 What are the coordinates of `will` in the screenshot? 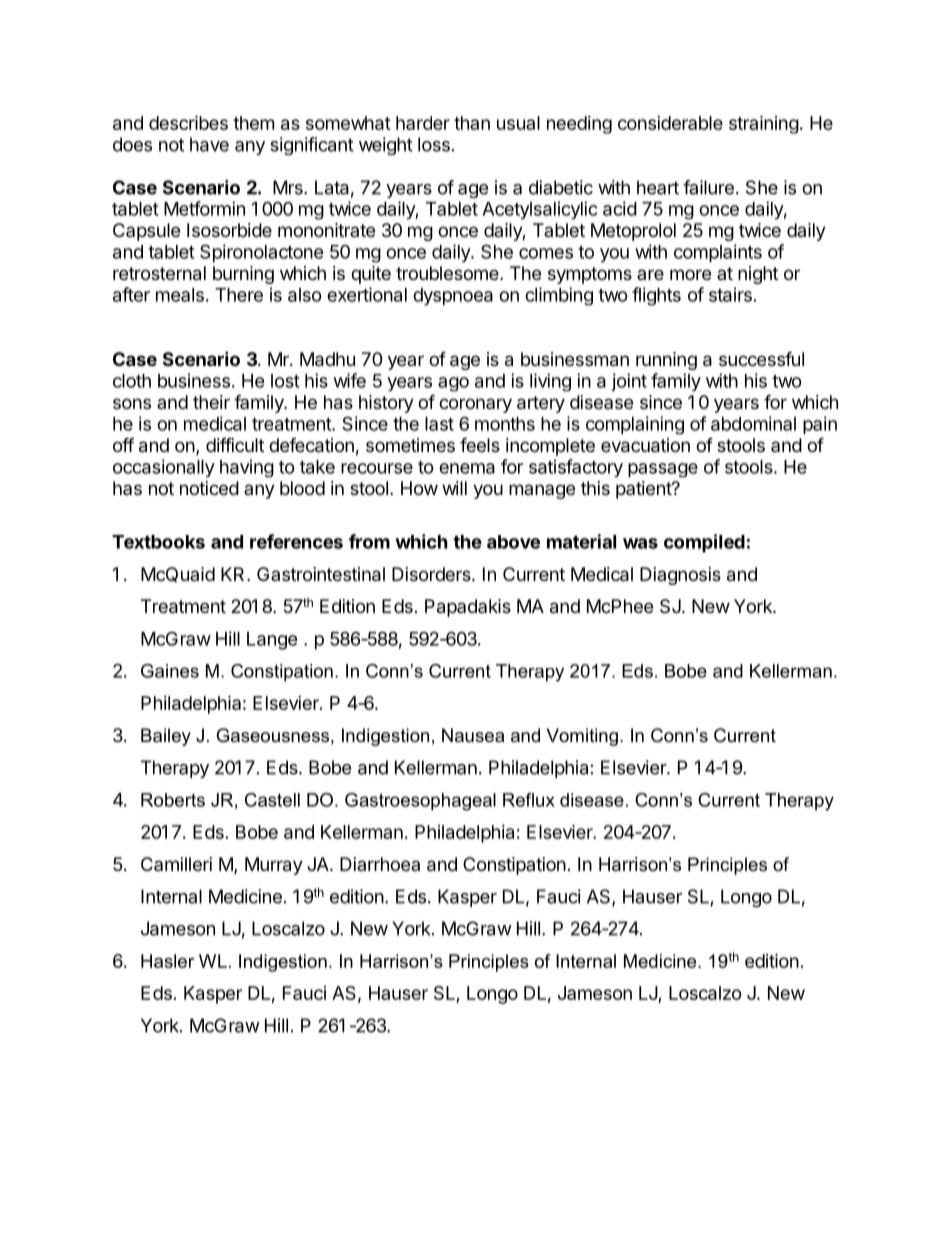 It's located at (454, 488).
